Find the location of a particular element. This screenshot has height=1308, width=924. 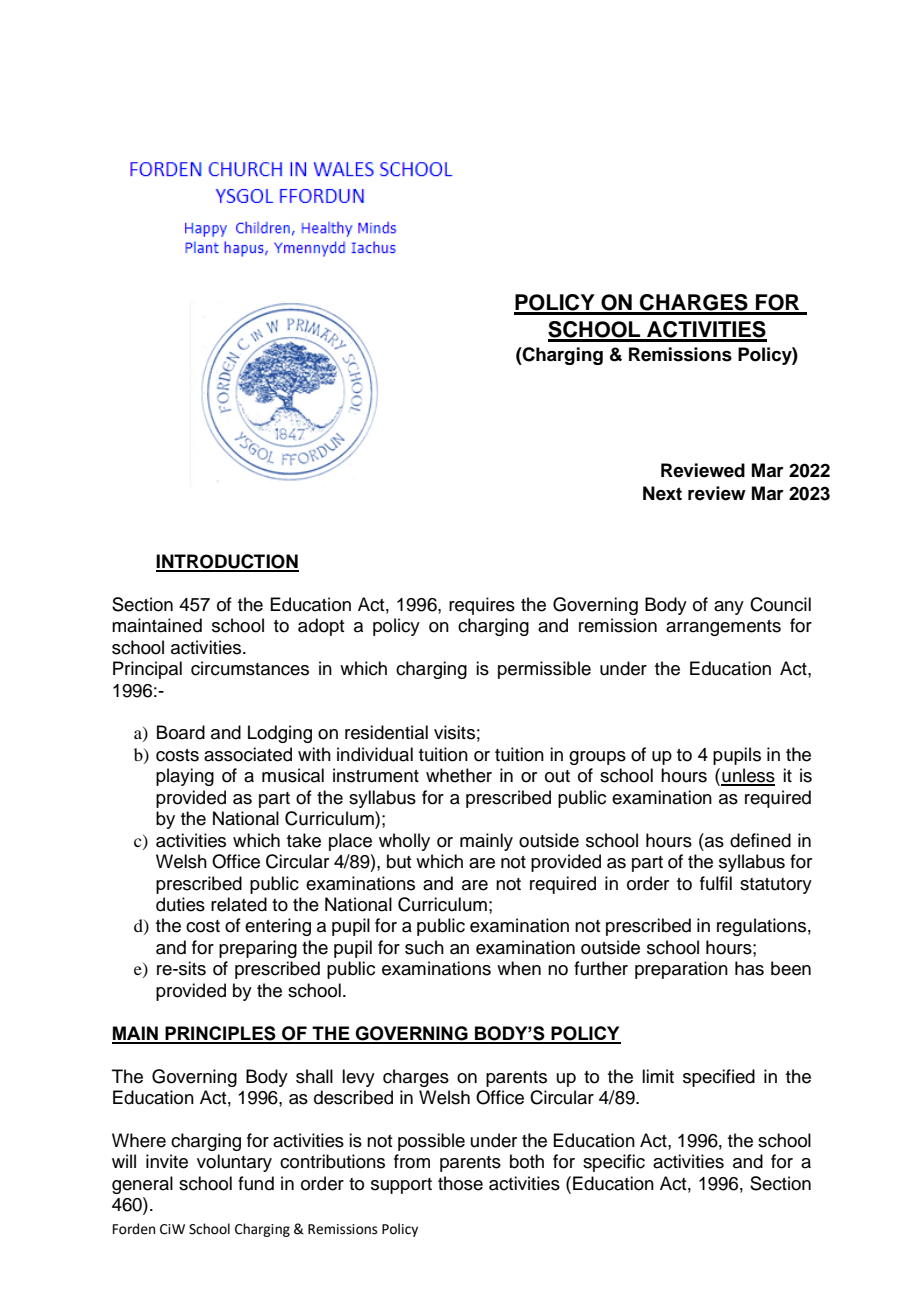

Next is located at coordinates (662, 493).
